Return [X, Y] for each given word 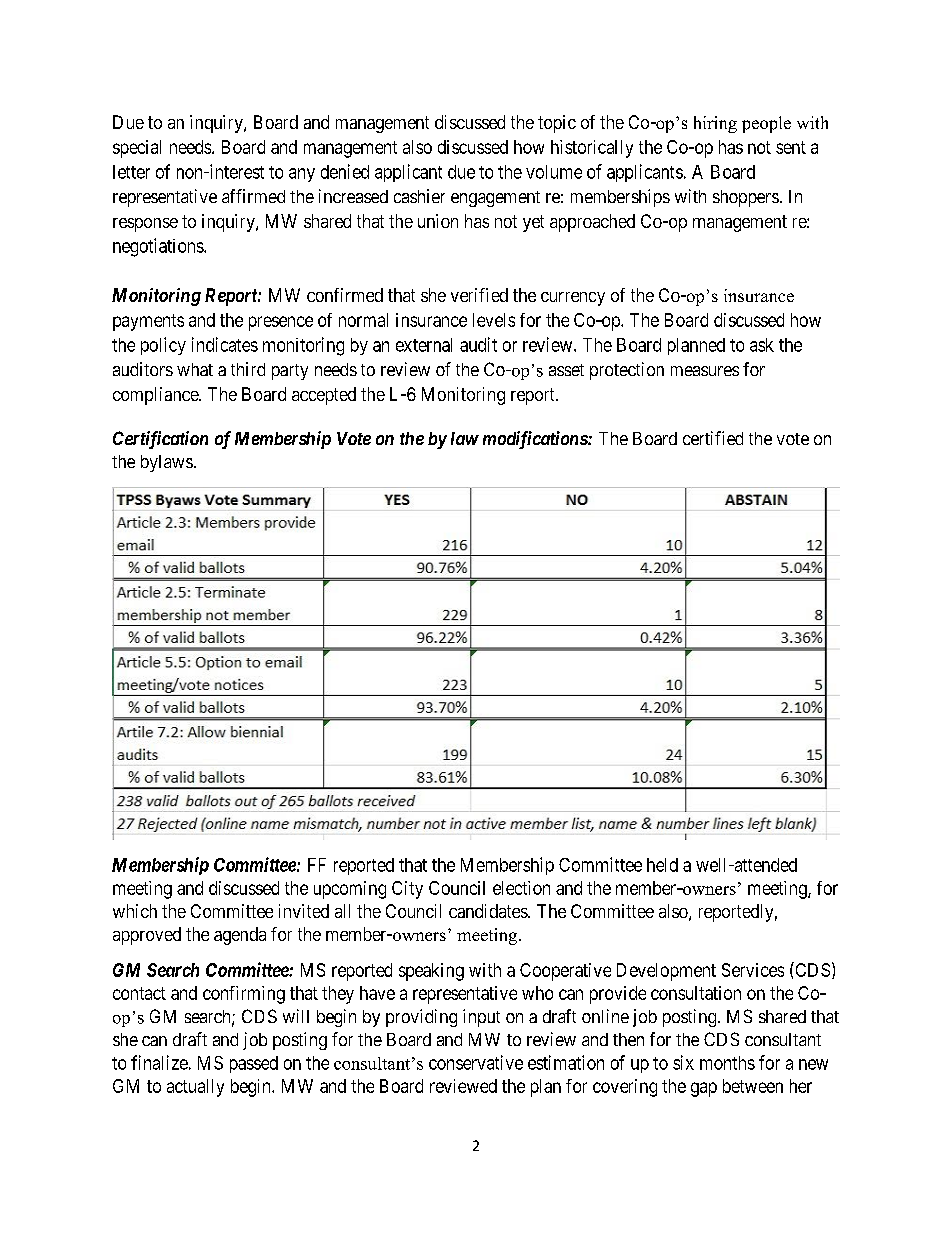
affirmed [253, 196]
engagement [495, 199]
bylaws [167, 463]
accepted [324, 396]
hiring [715, 124]
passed [254, 1064]
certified [713, 438]
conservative [476, 1062]
